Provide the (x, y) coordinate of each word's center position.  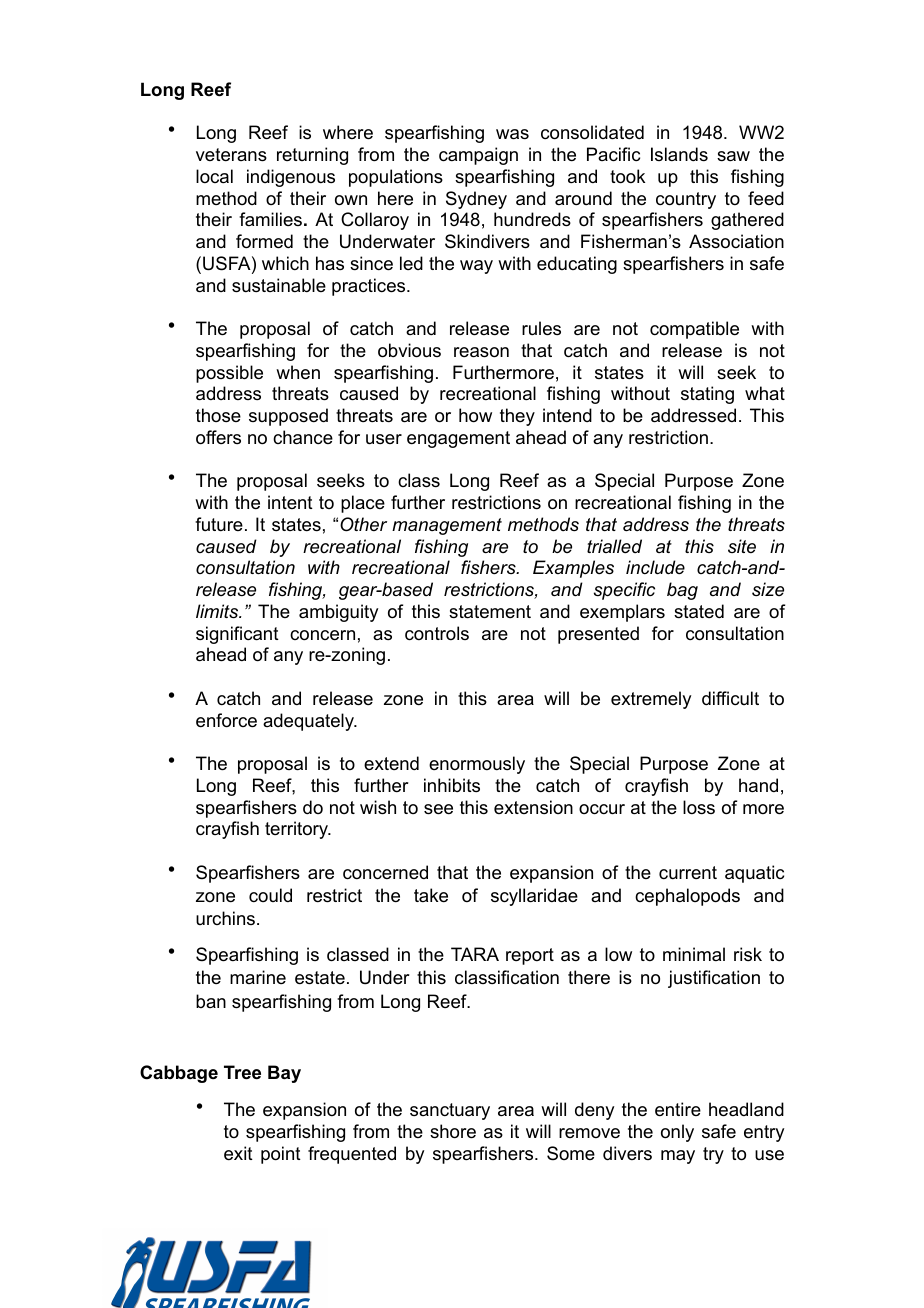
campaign (478, 156)
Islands (679, 154)
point (281, 1155)
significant (237, 635)
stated (699, 611)
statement (490, 612)
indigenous (291, 178)
